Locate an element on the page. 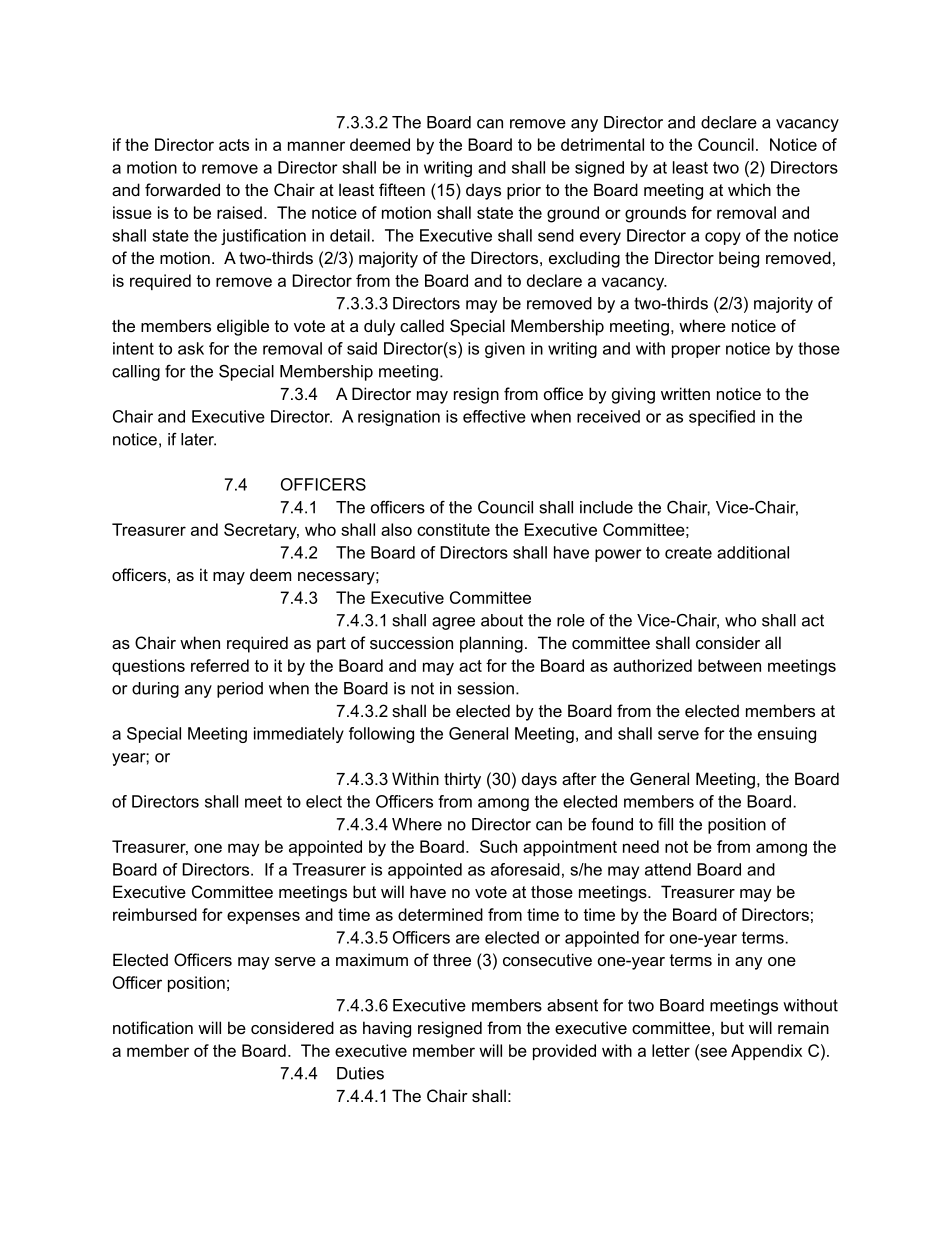  between is located at coordinates (729, 665).
